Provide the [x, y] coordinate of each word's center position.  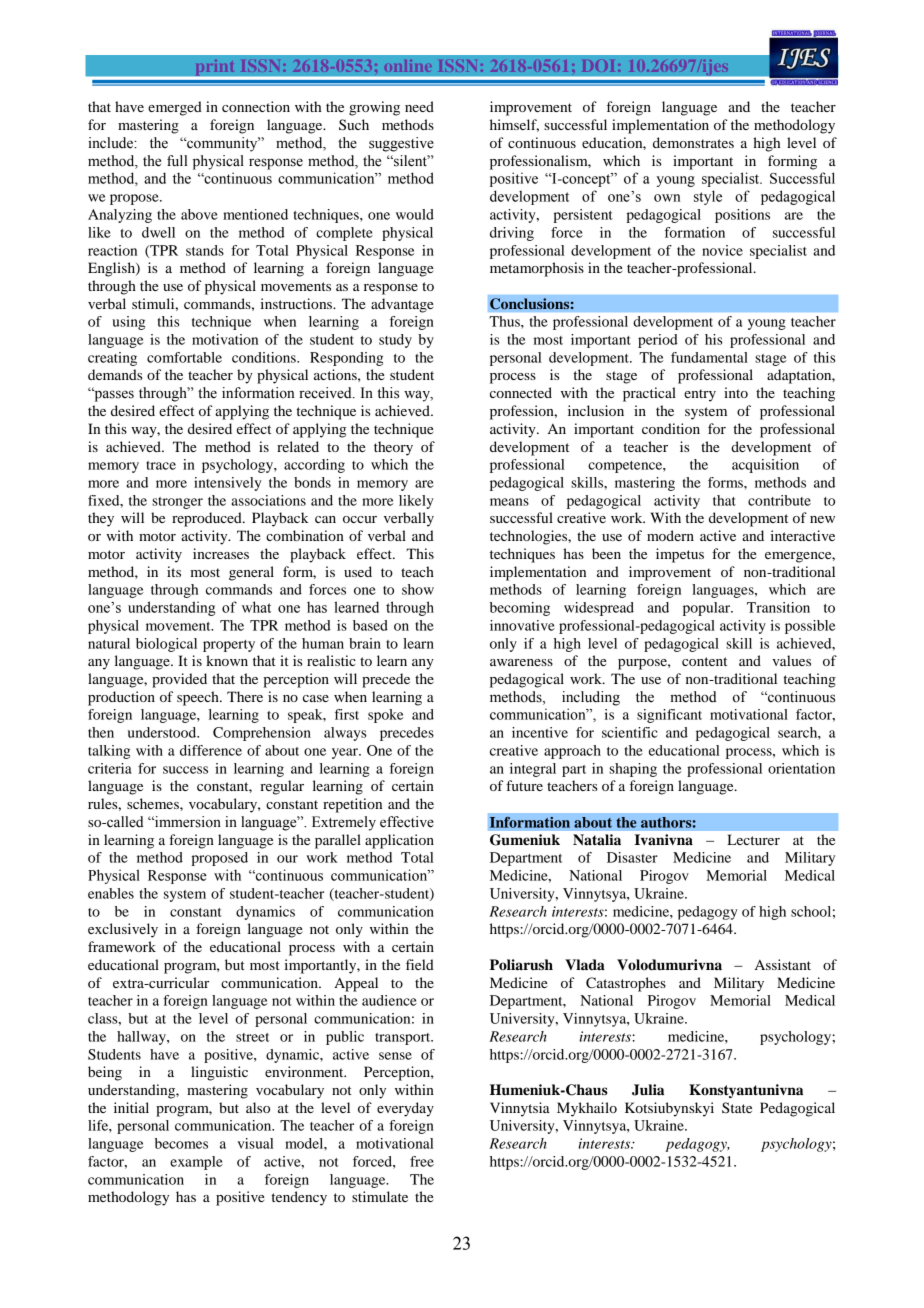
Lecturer [753, 839]
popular [708, 609]
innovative [522, 625]
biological [166, 645]
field [420, 964]
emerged [175, 108]
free [422, 1161]
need [419, 106]
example [196, 1163]
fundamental [709, 357]
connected [521, 392]
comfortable [184, 357]
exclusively [123, 930]
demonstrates [693, 142]
